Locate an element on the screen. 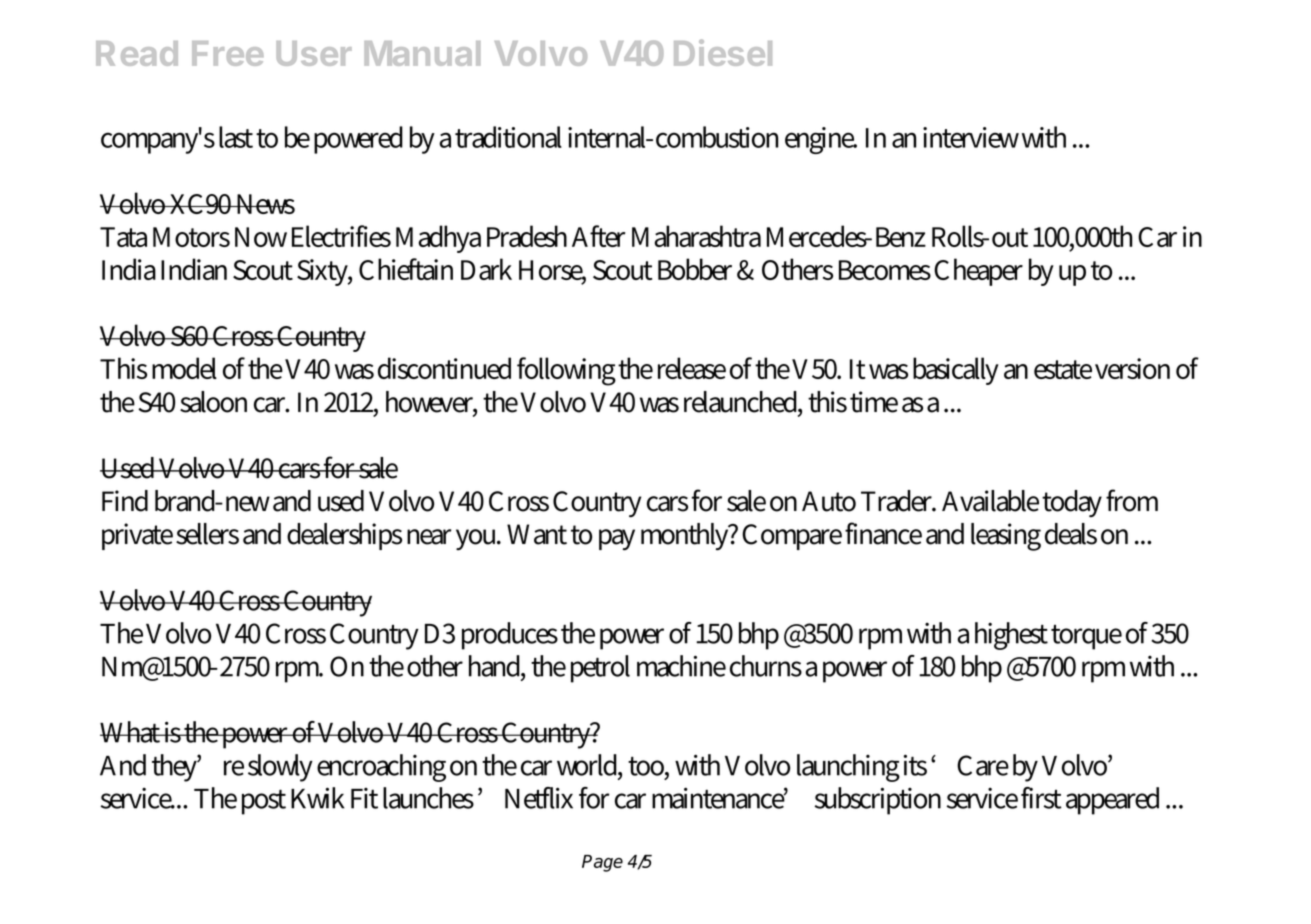 This screenshot has width=1311, height=924. What is located at coordinates (131, 732).
